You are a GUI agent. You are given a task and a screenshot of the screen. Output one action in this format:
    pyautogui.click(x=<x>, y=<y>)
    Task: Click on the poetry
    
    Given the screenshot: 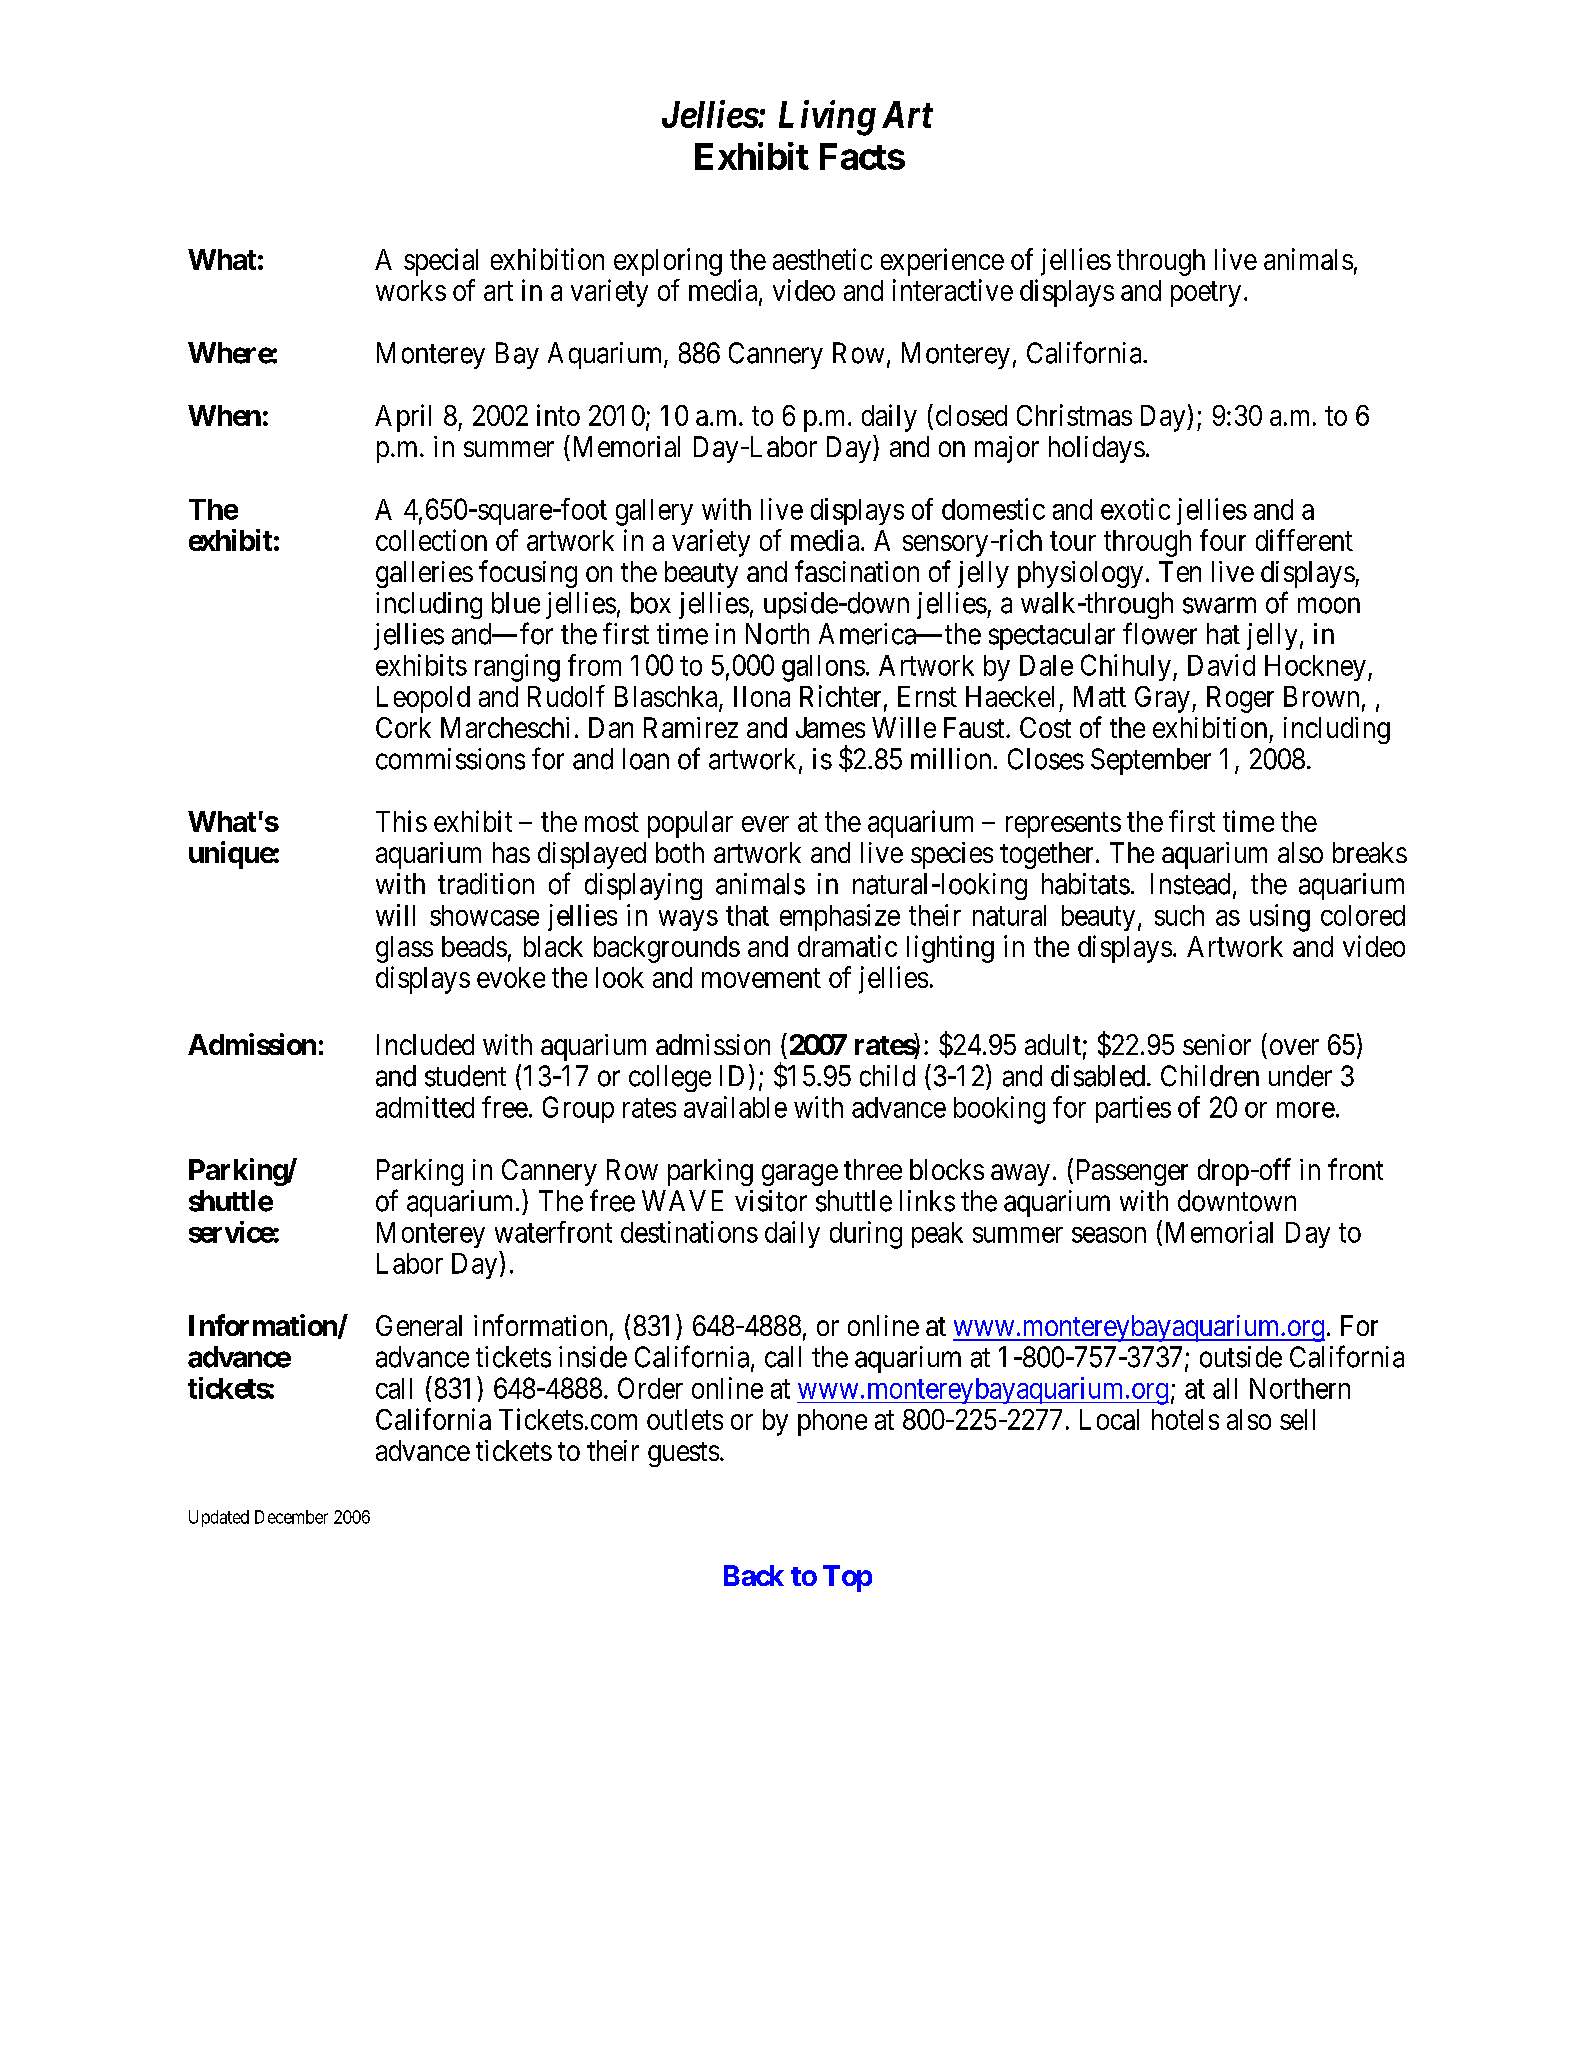 What is the action you would take?
    pyautogui.click(x=1206, y=294)
